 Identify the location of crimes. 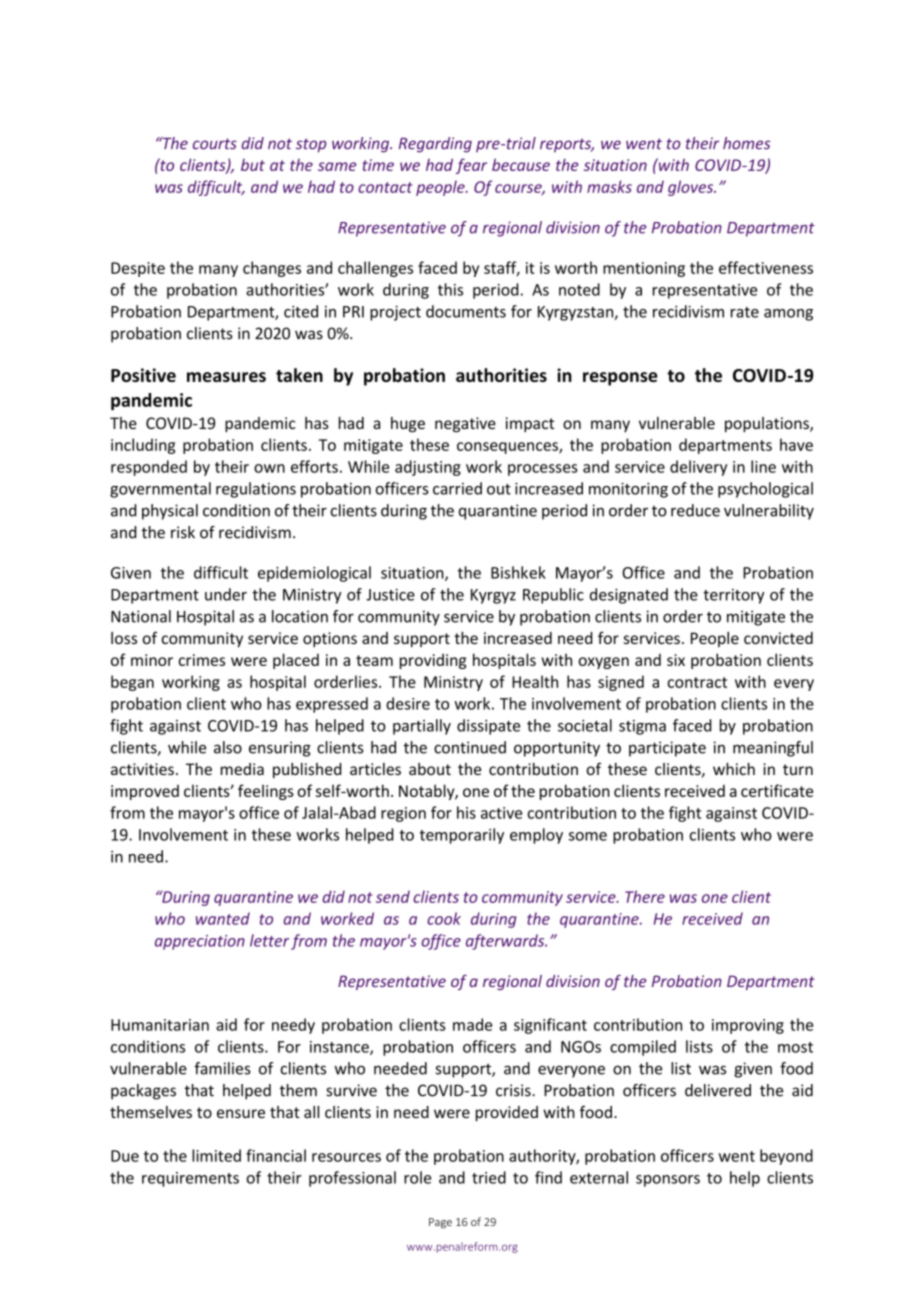
(202, 660).
